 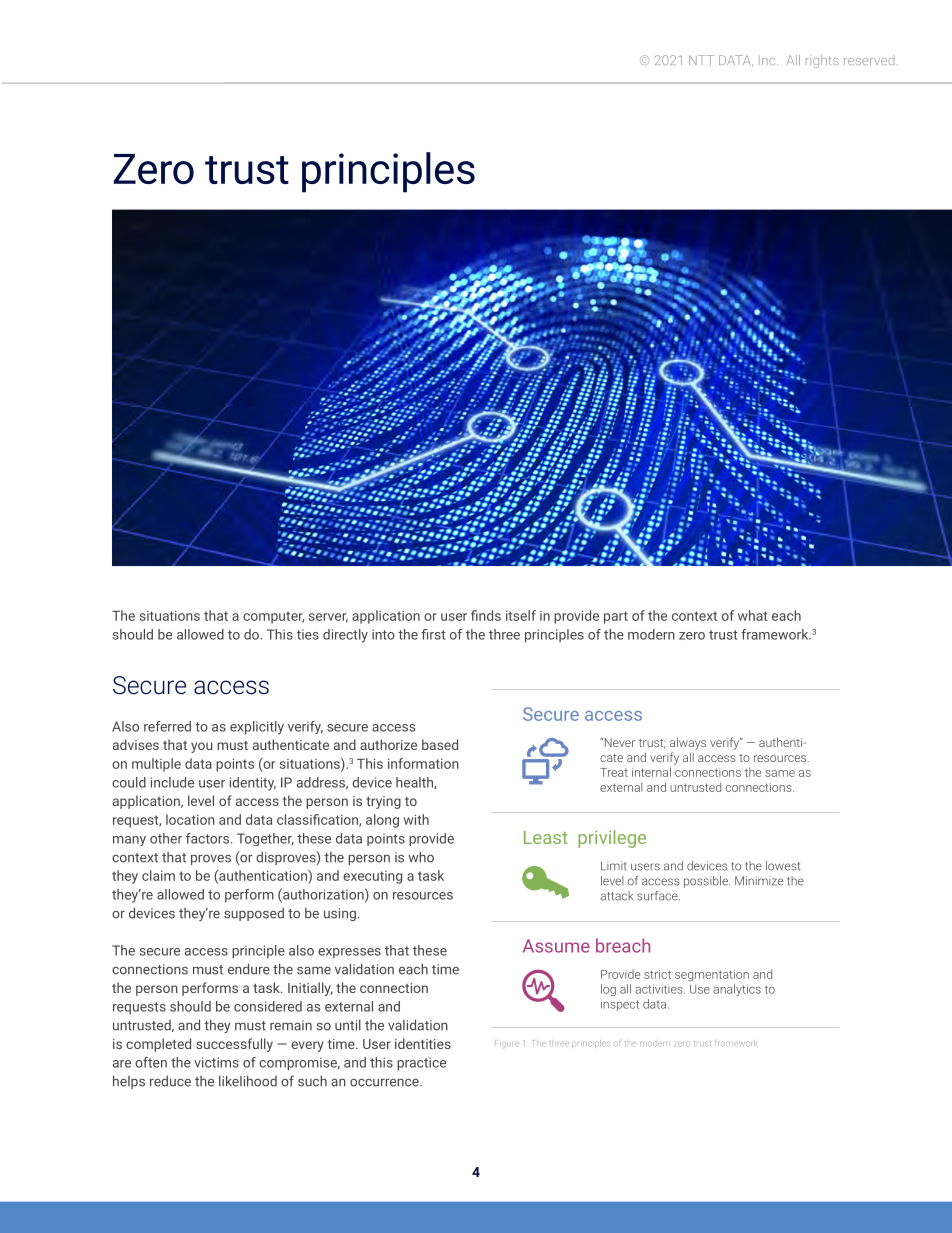 I want to click on Figure, so click(x=507, y=1043).
